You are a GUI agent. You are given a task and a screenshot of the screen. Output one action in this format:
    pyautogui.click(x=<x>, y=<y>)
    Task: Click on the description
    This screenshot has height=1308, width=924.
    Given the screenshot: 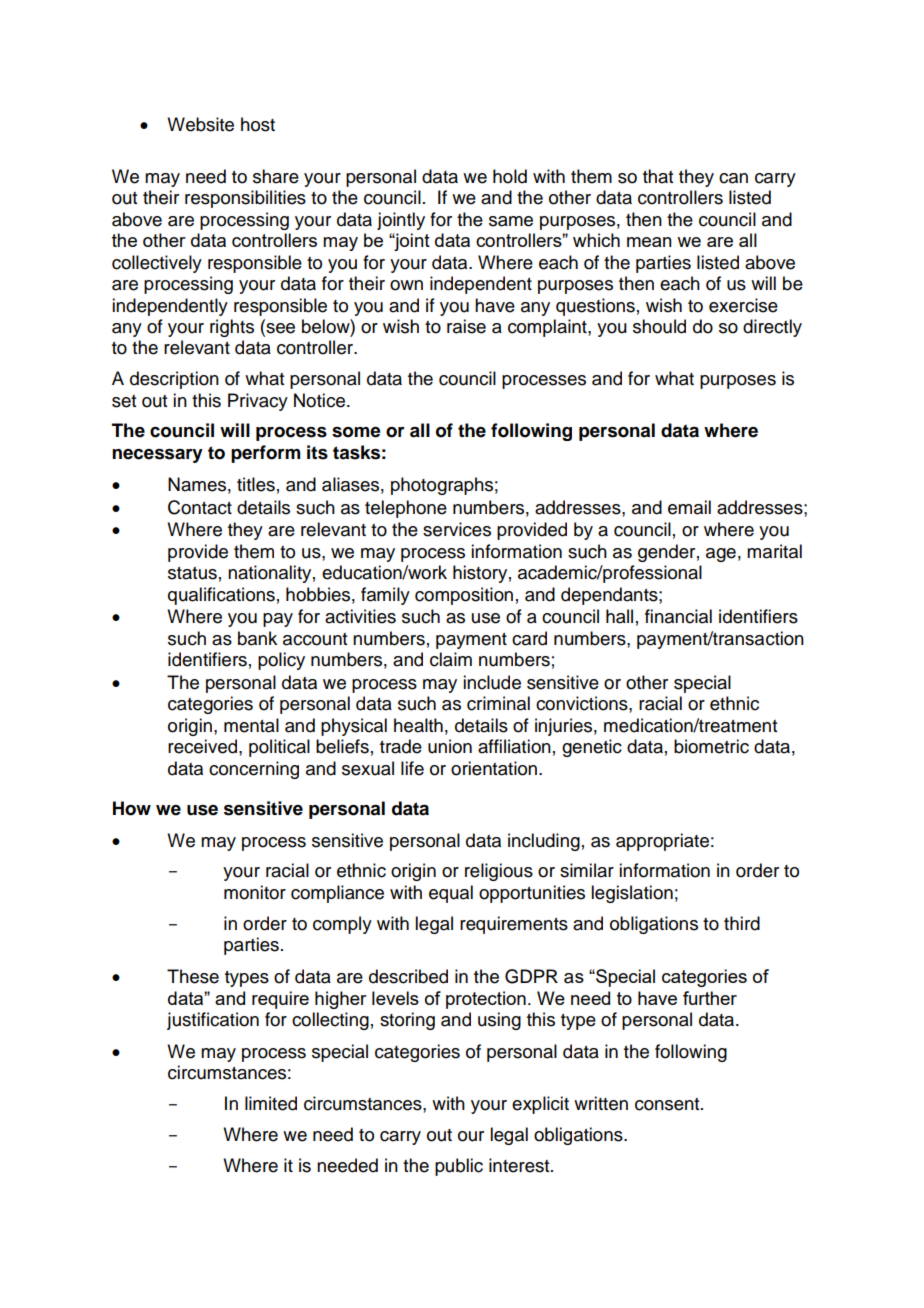 What is the action you would take?
    pyautogui.click(x=174, y=380)
